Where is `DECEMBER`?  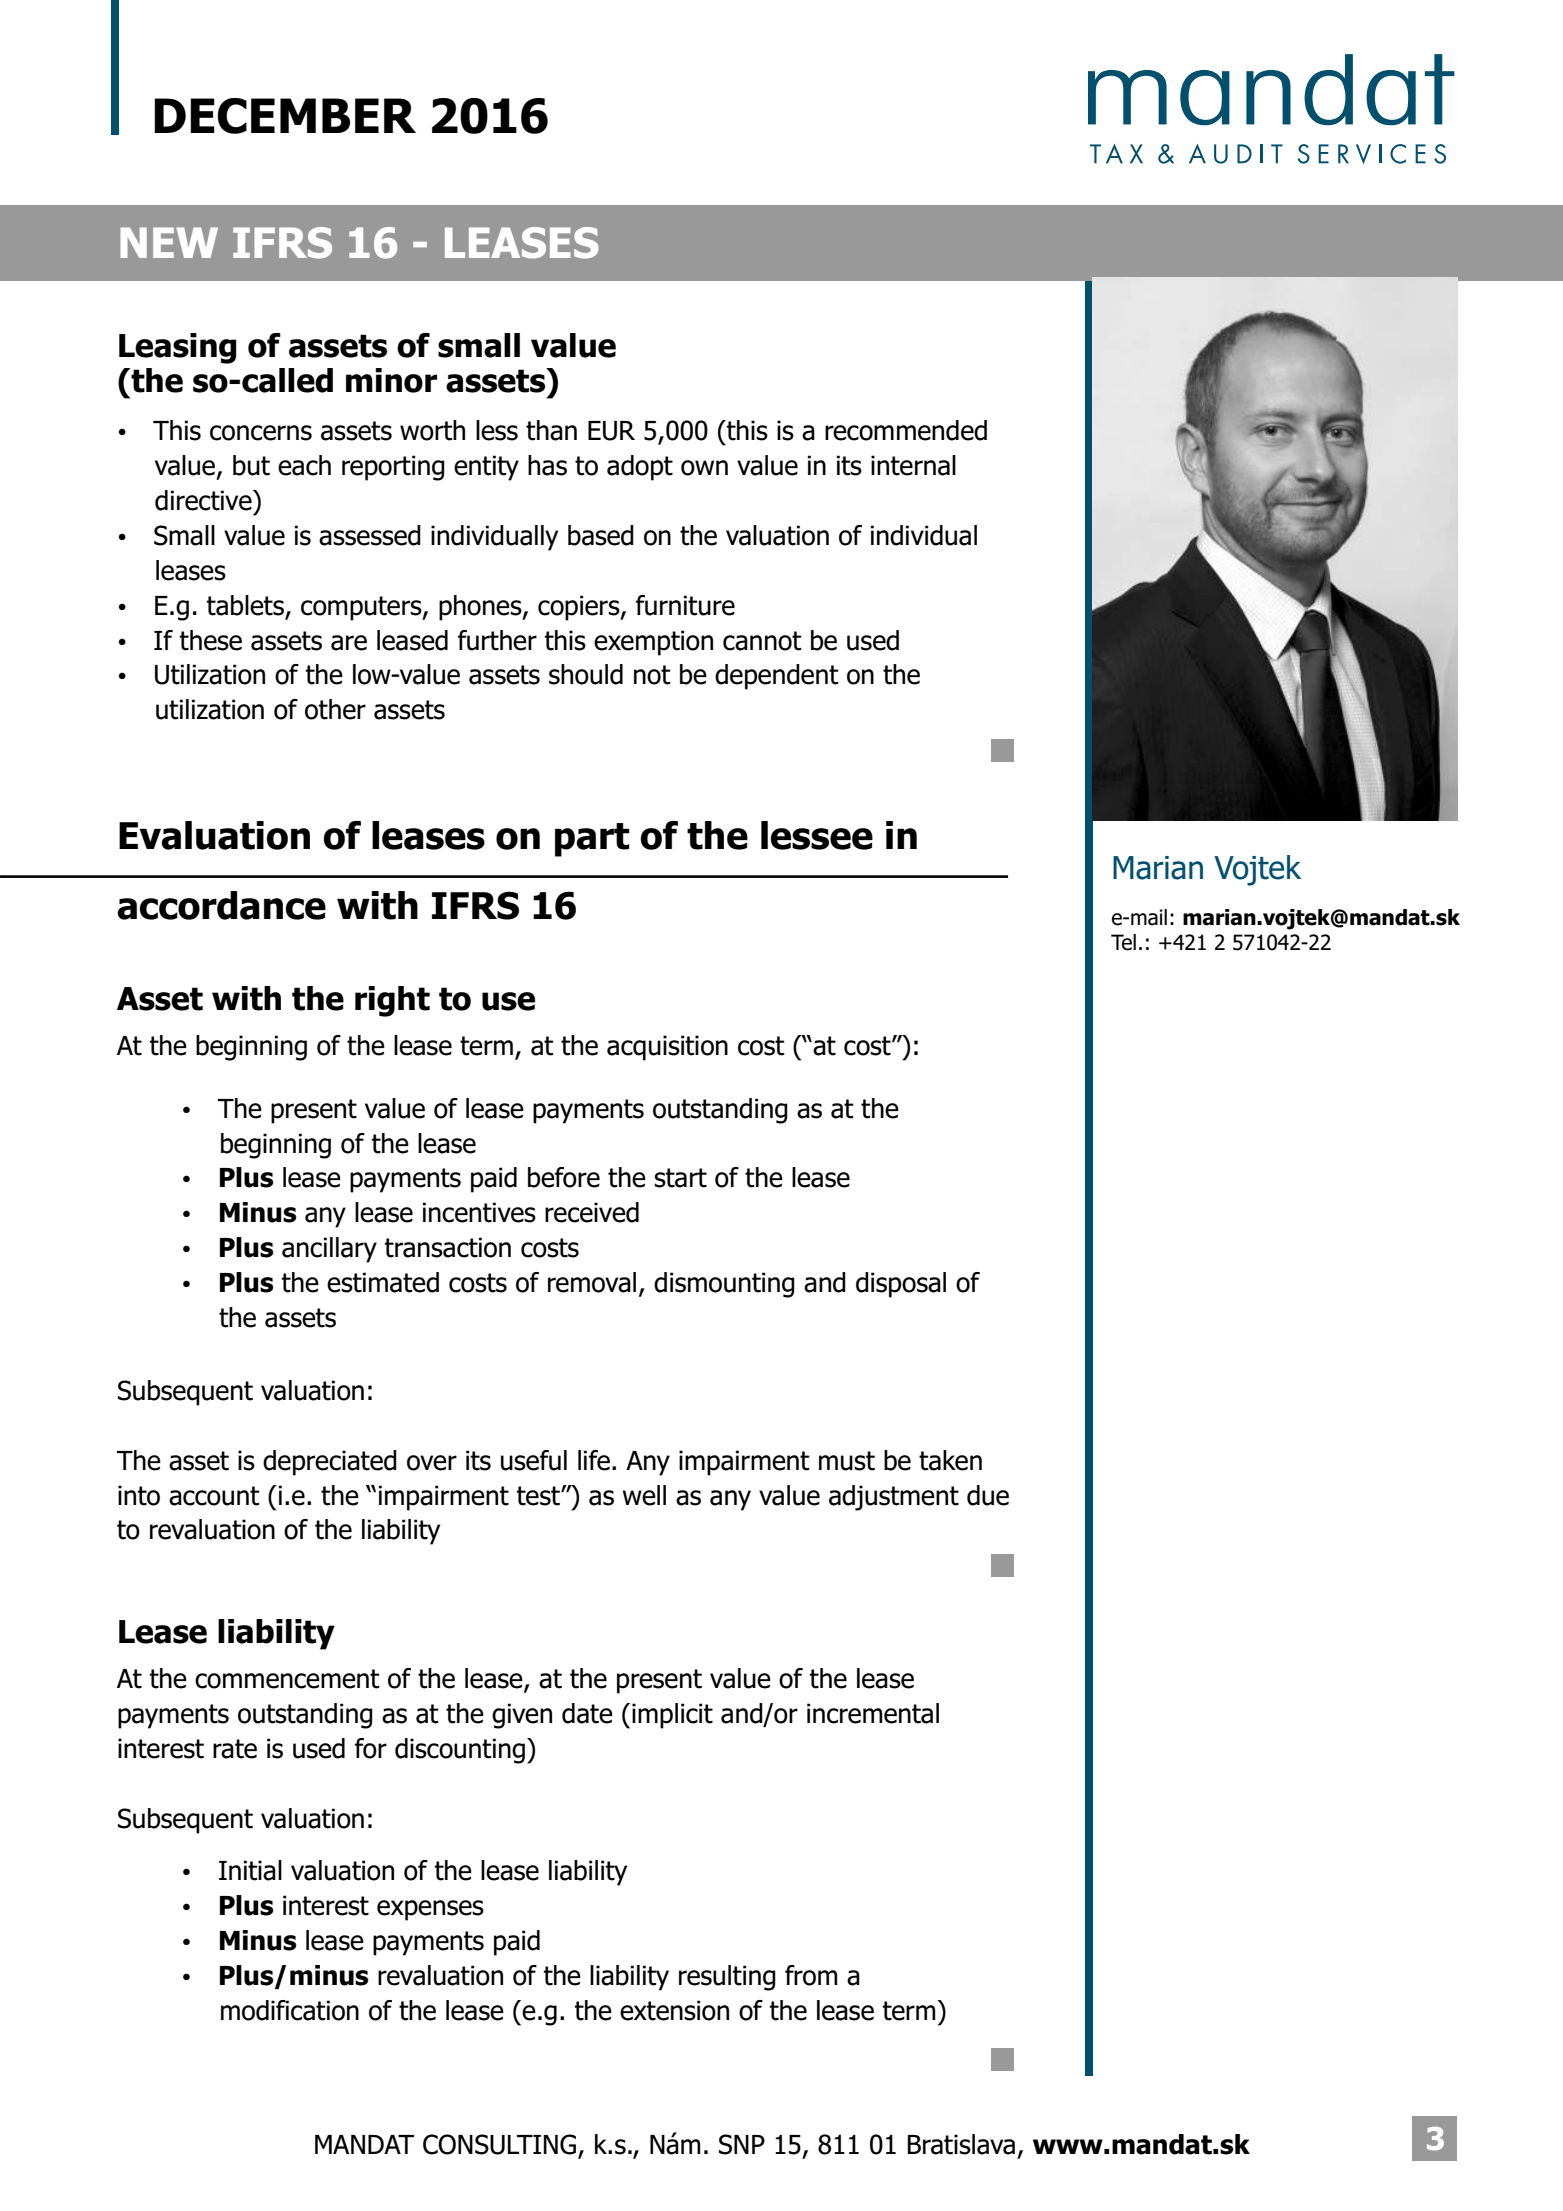 DECEMBER is located at coordinates (285, 116).
